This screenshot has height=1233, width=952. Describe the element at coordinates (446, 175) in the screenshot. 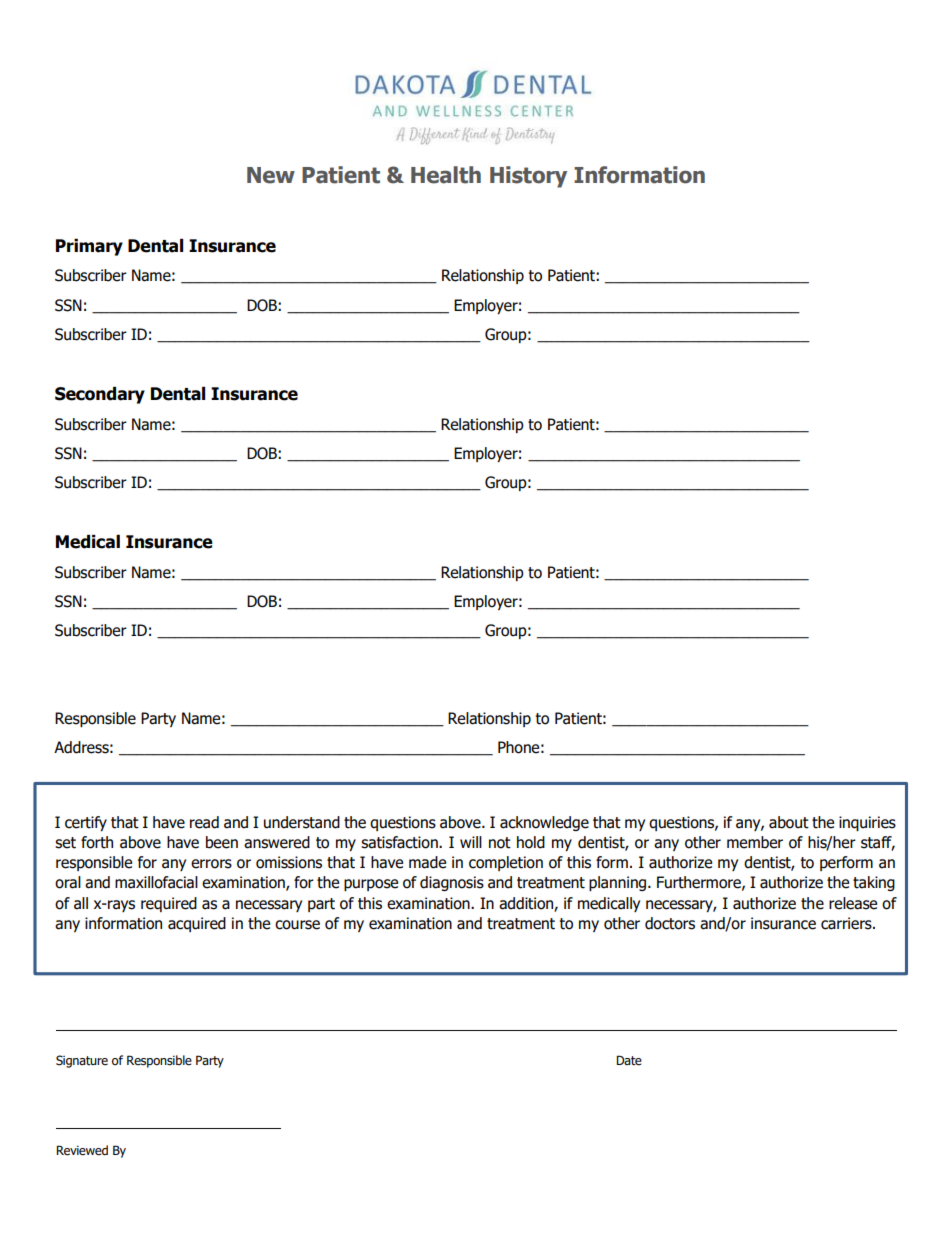

I see `Health` at that location.
